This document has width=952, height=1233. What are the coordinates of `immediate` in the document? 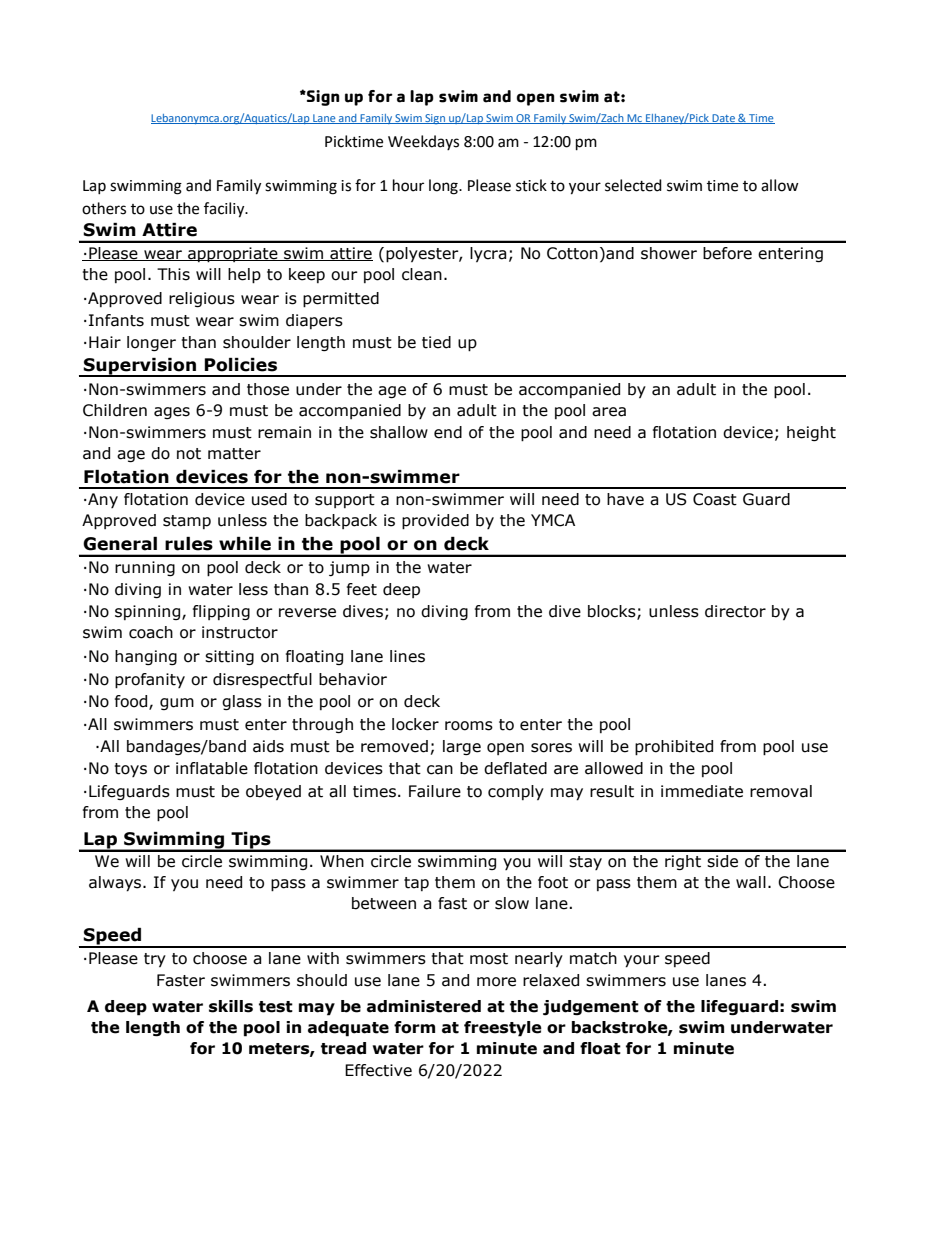 It's located at (702, 791).
